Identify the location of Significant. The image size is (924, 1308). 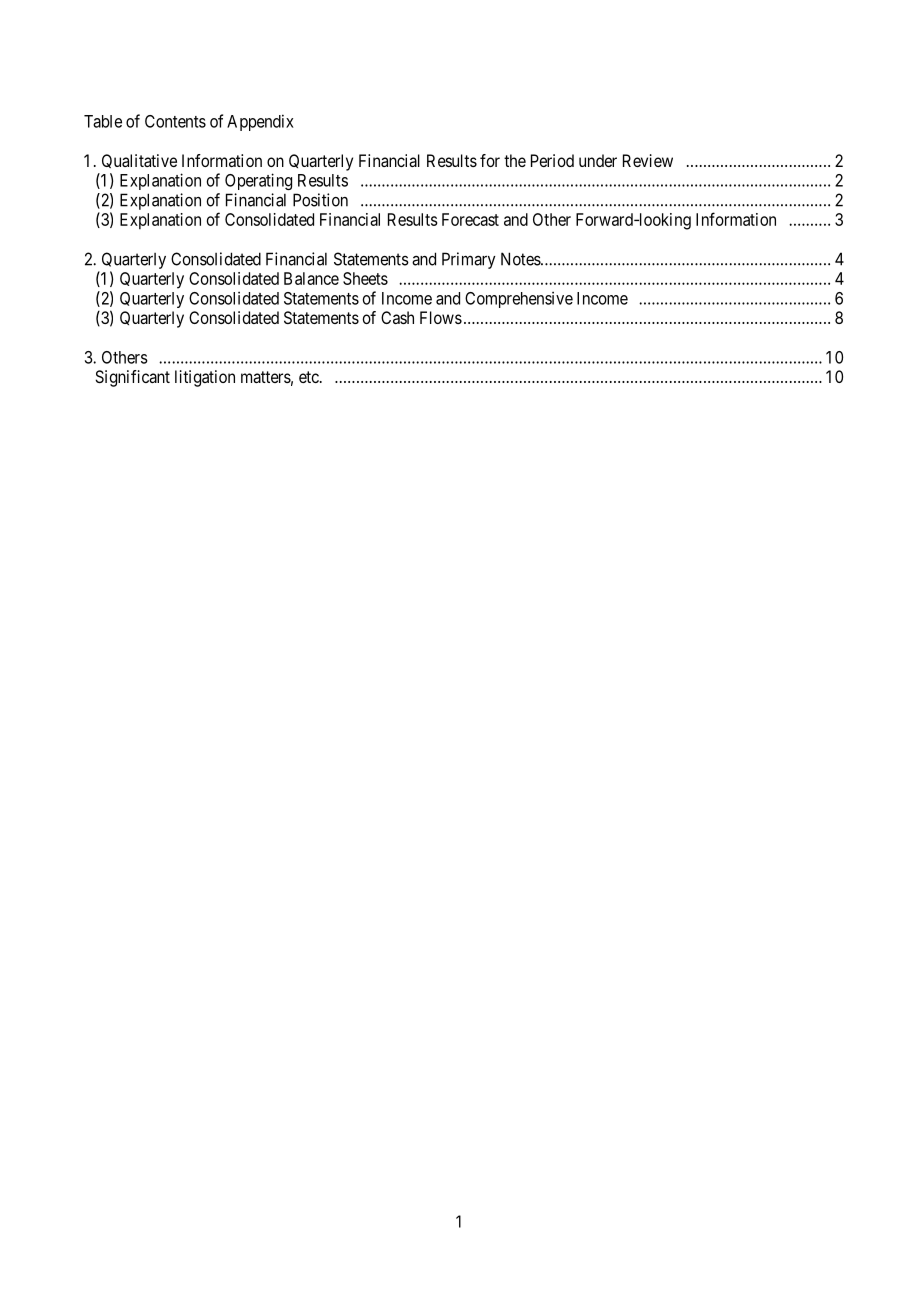
(132, 378).
